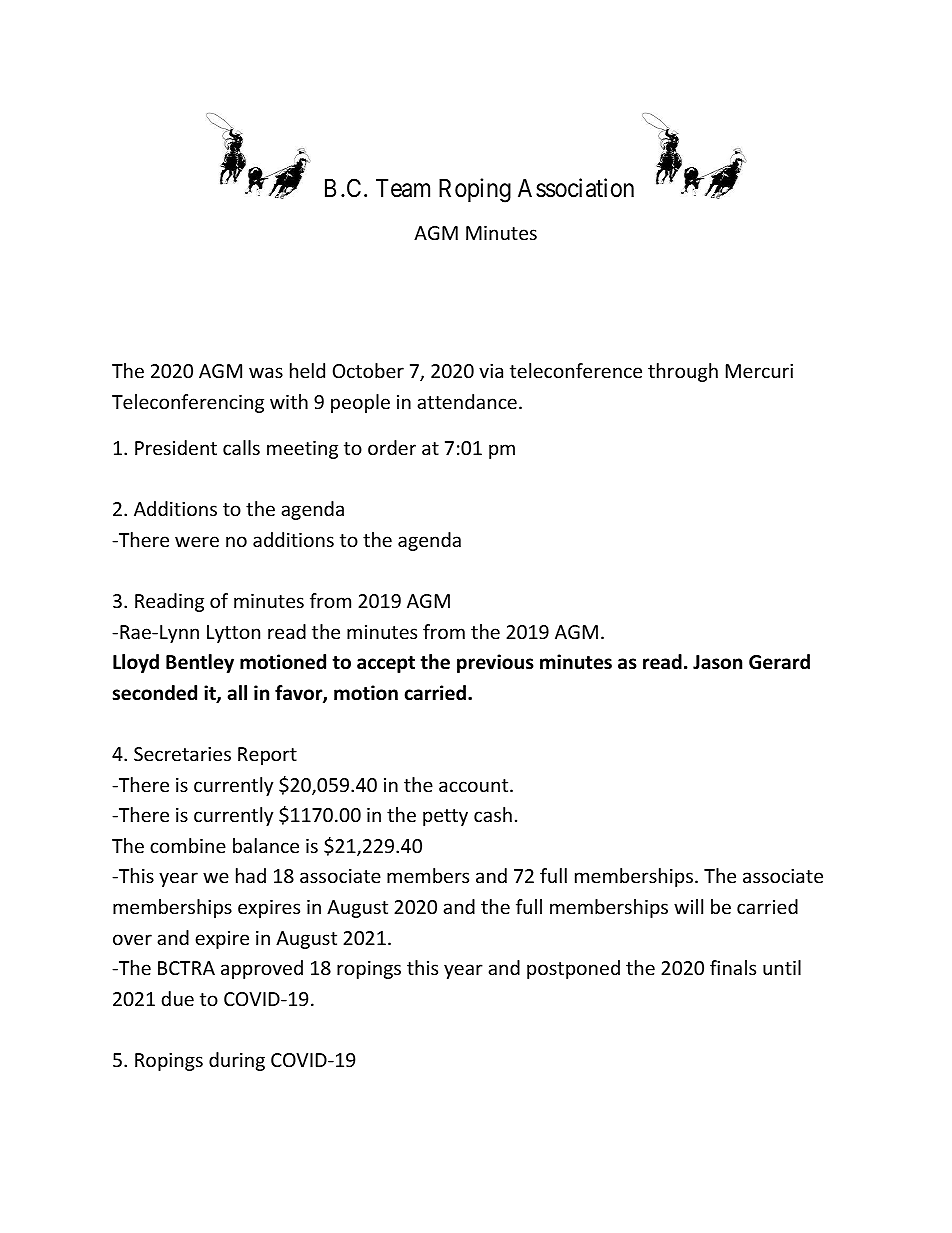 The image size is (952, 1233). I want to click on through, so click(683, 372).
